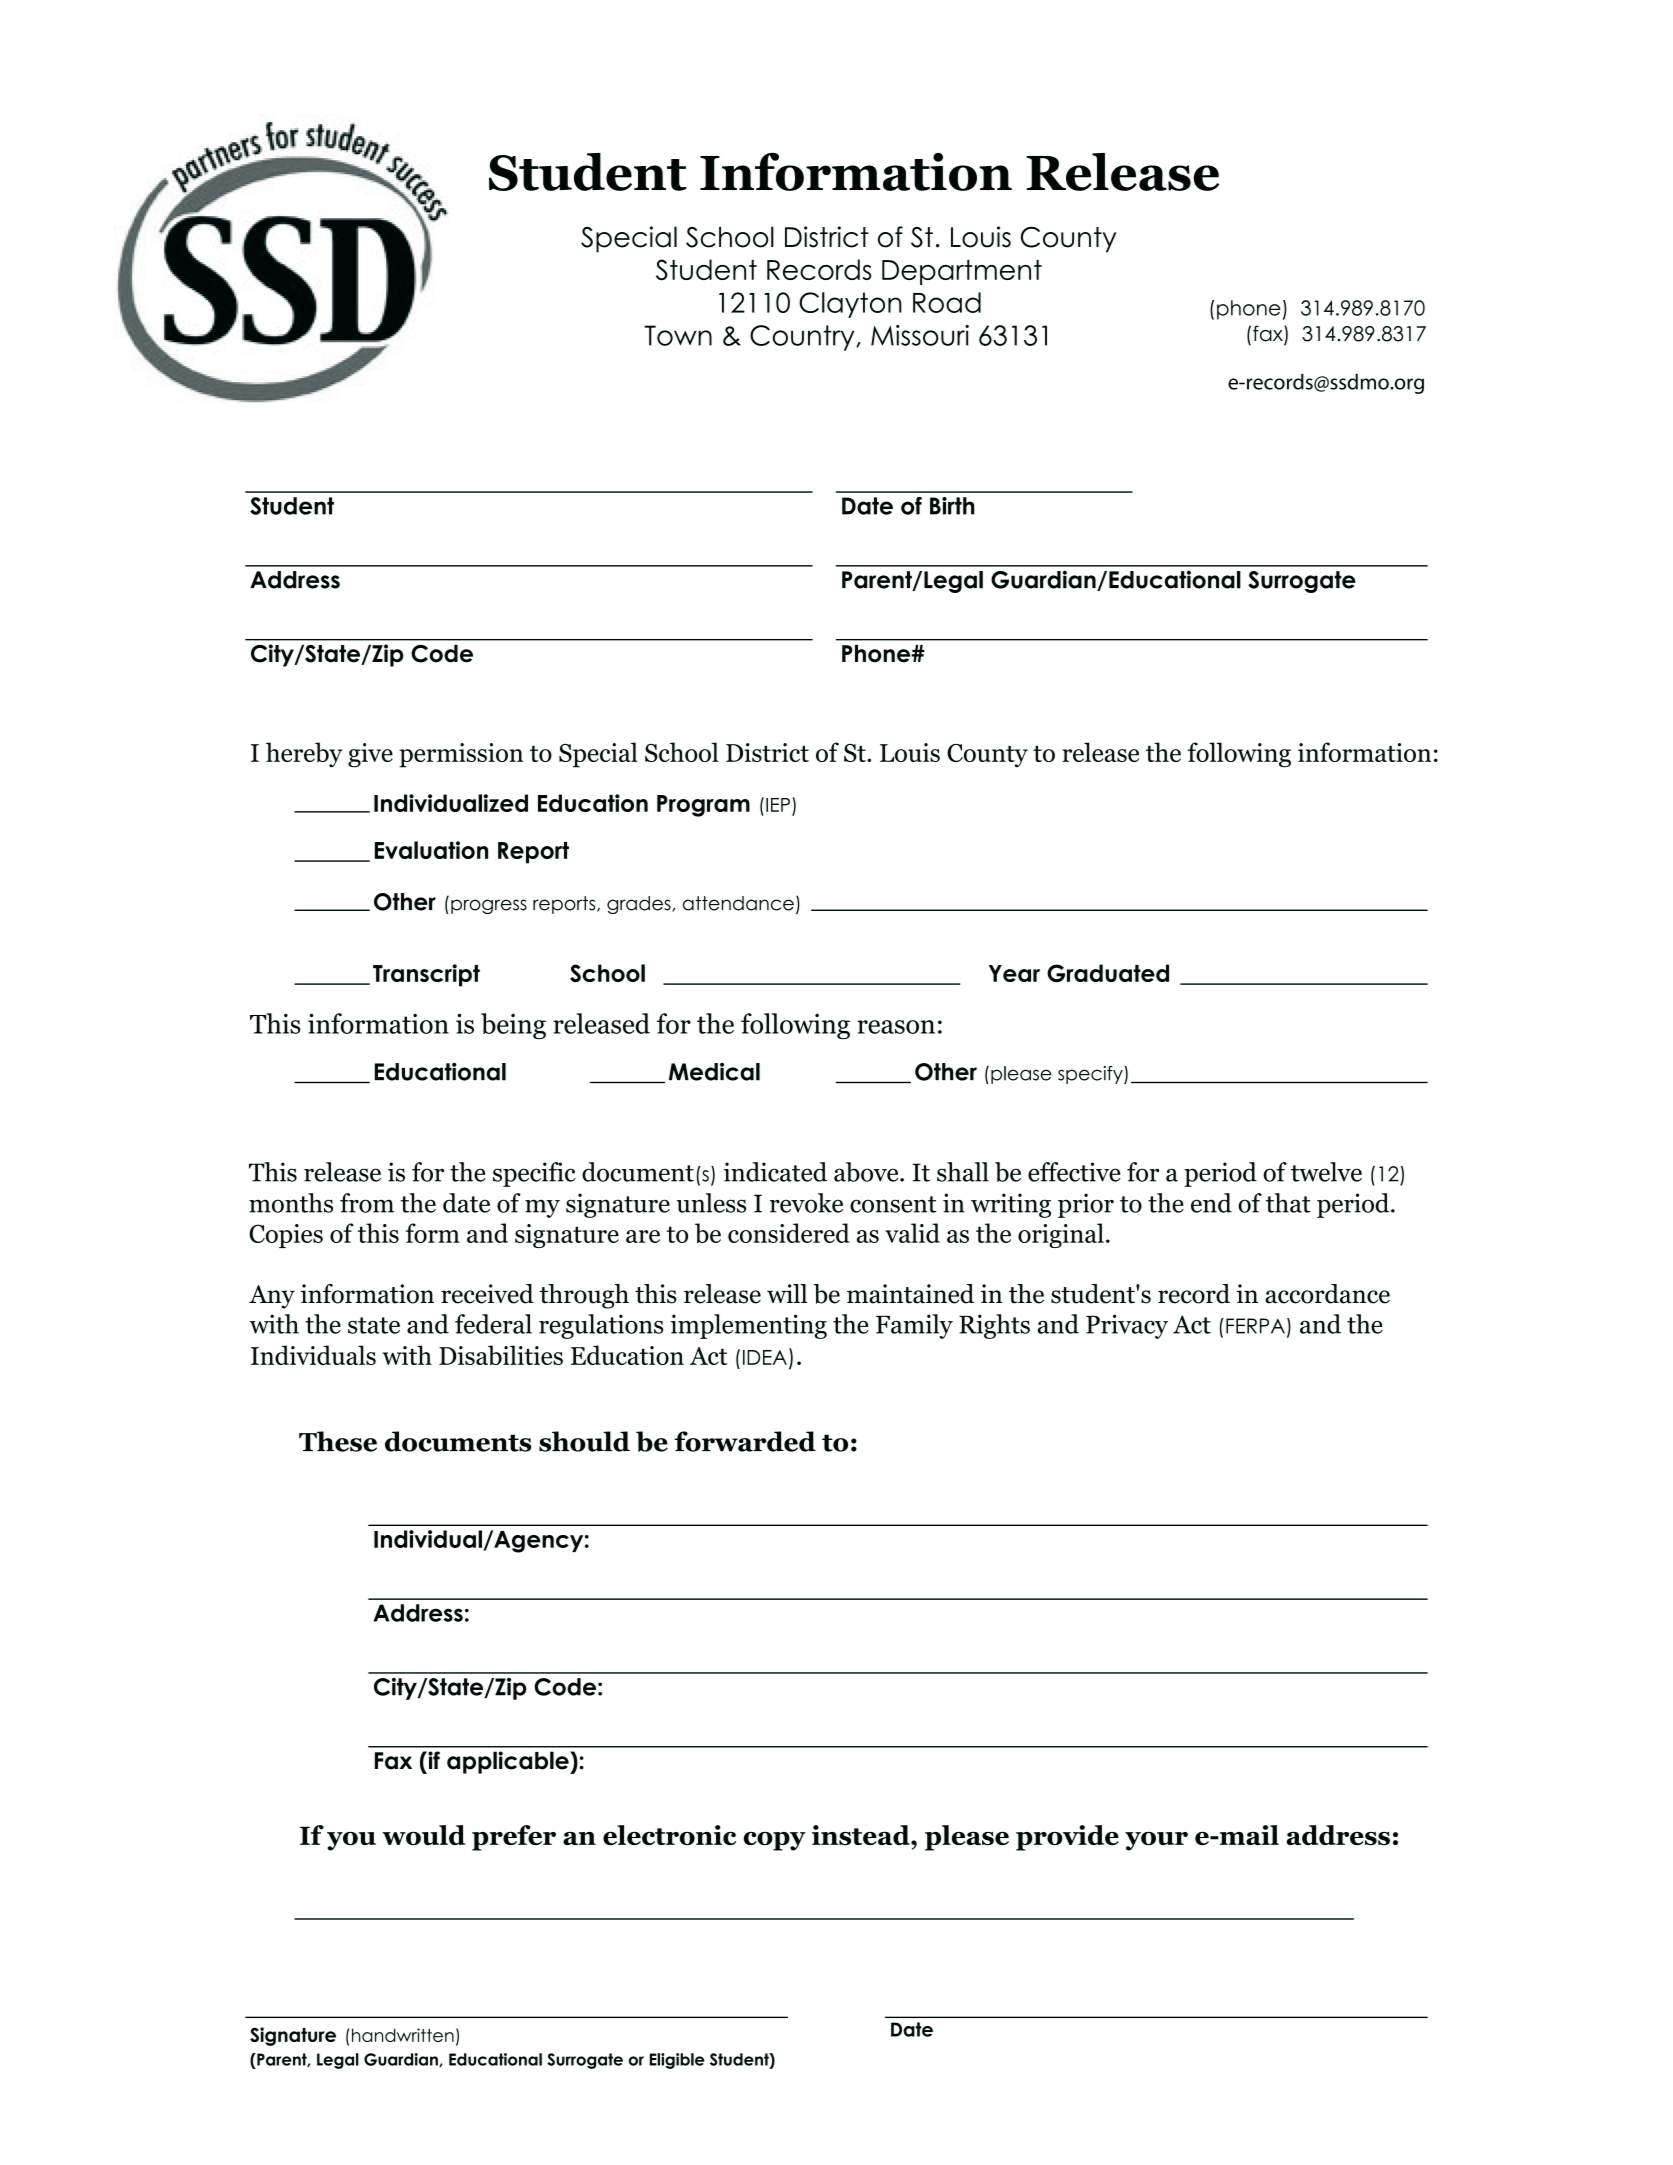 This page has height=2165, width=1673. Describe the element at coordinates (962, 272) in the page. I see `Department` at that location.
